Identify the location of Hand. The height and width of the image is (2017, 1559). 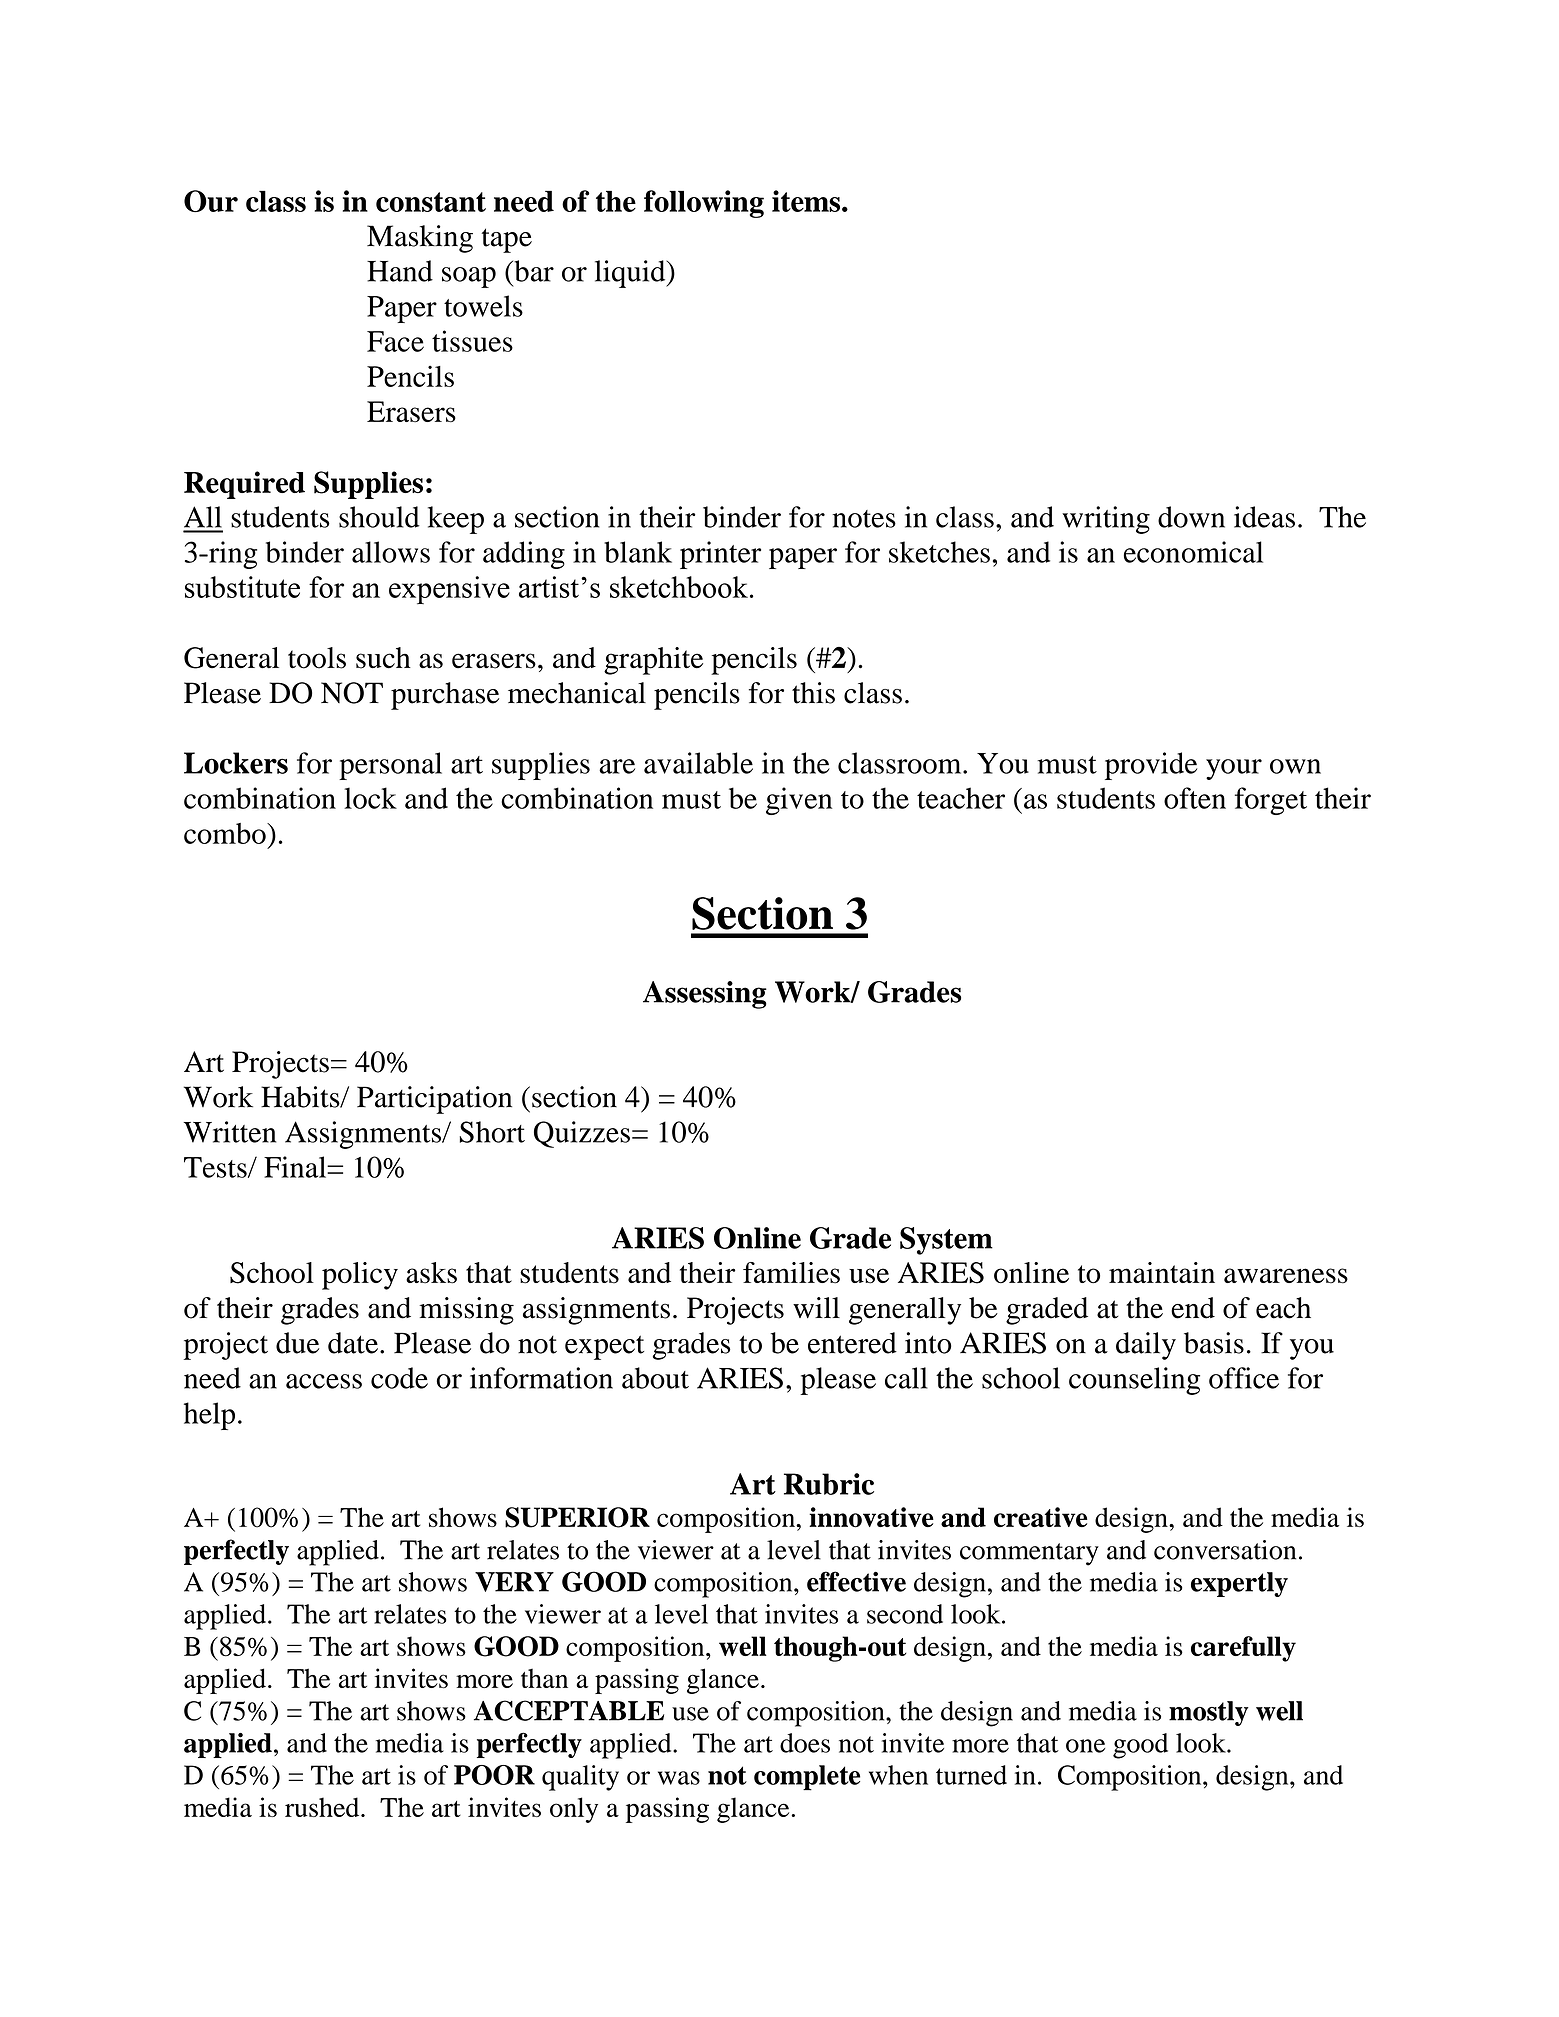
(400, 271).
